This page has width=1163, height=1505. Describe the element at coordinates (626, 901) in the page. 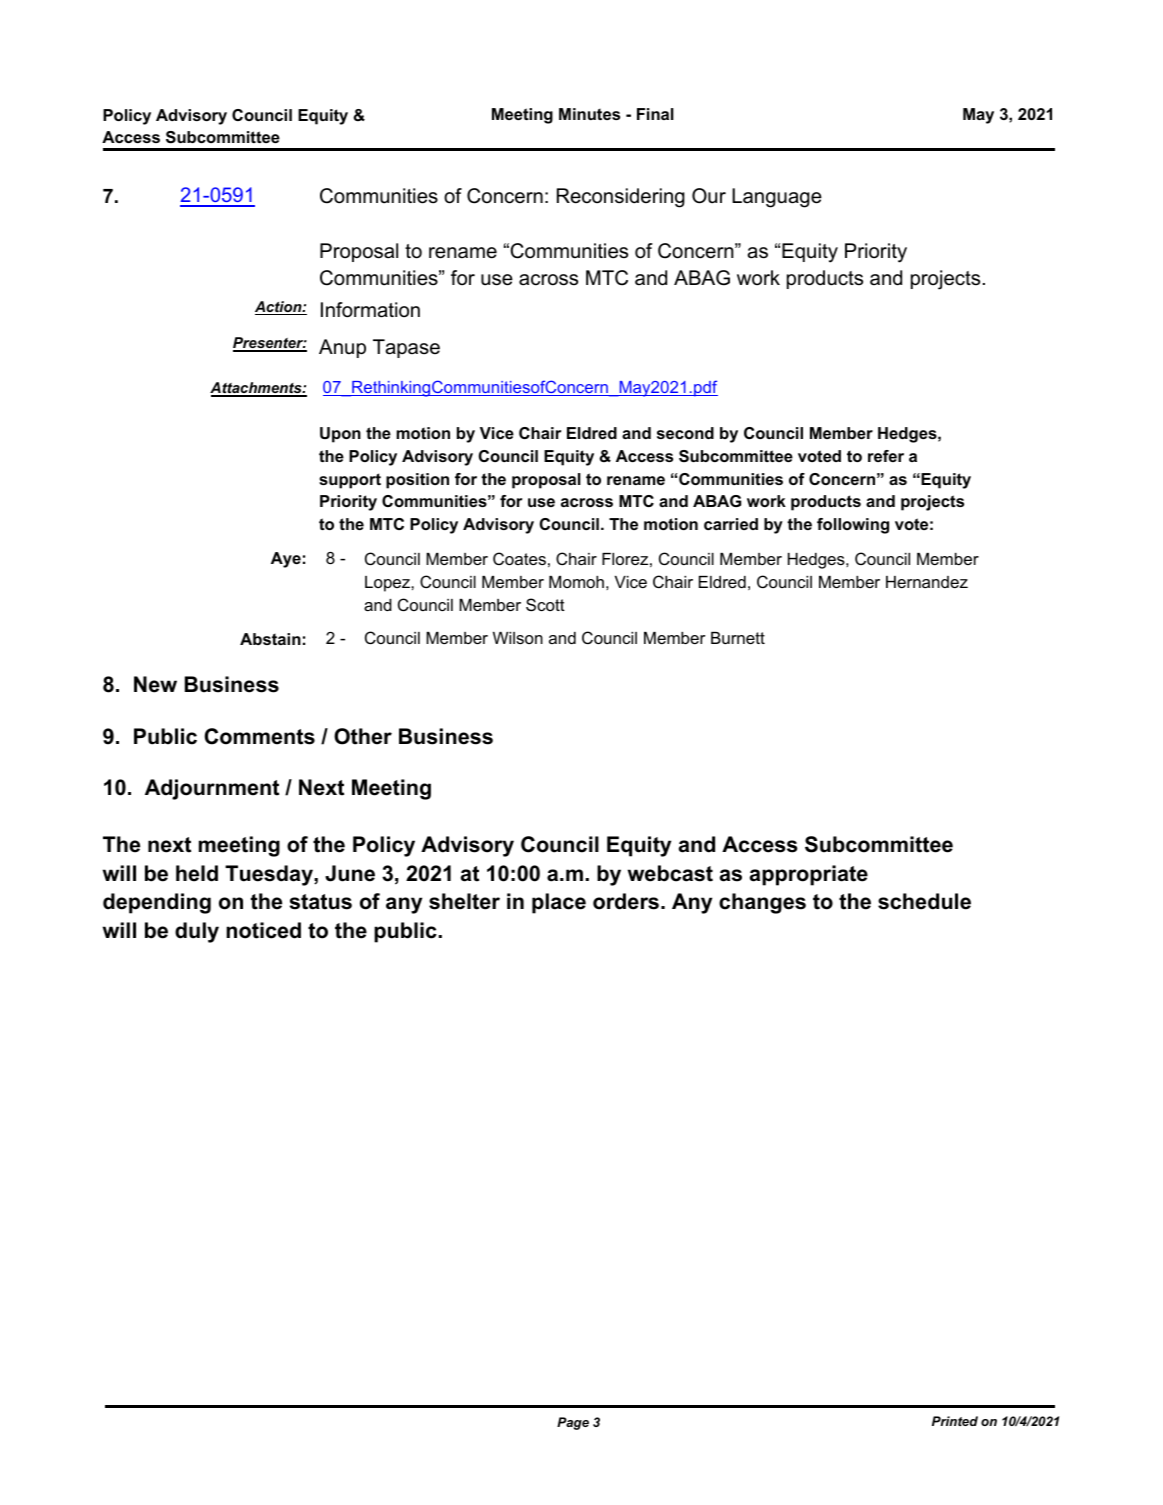

I see `orders` at that location.
